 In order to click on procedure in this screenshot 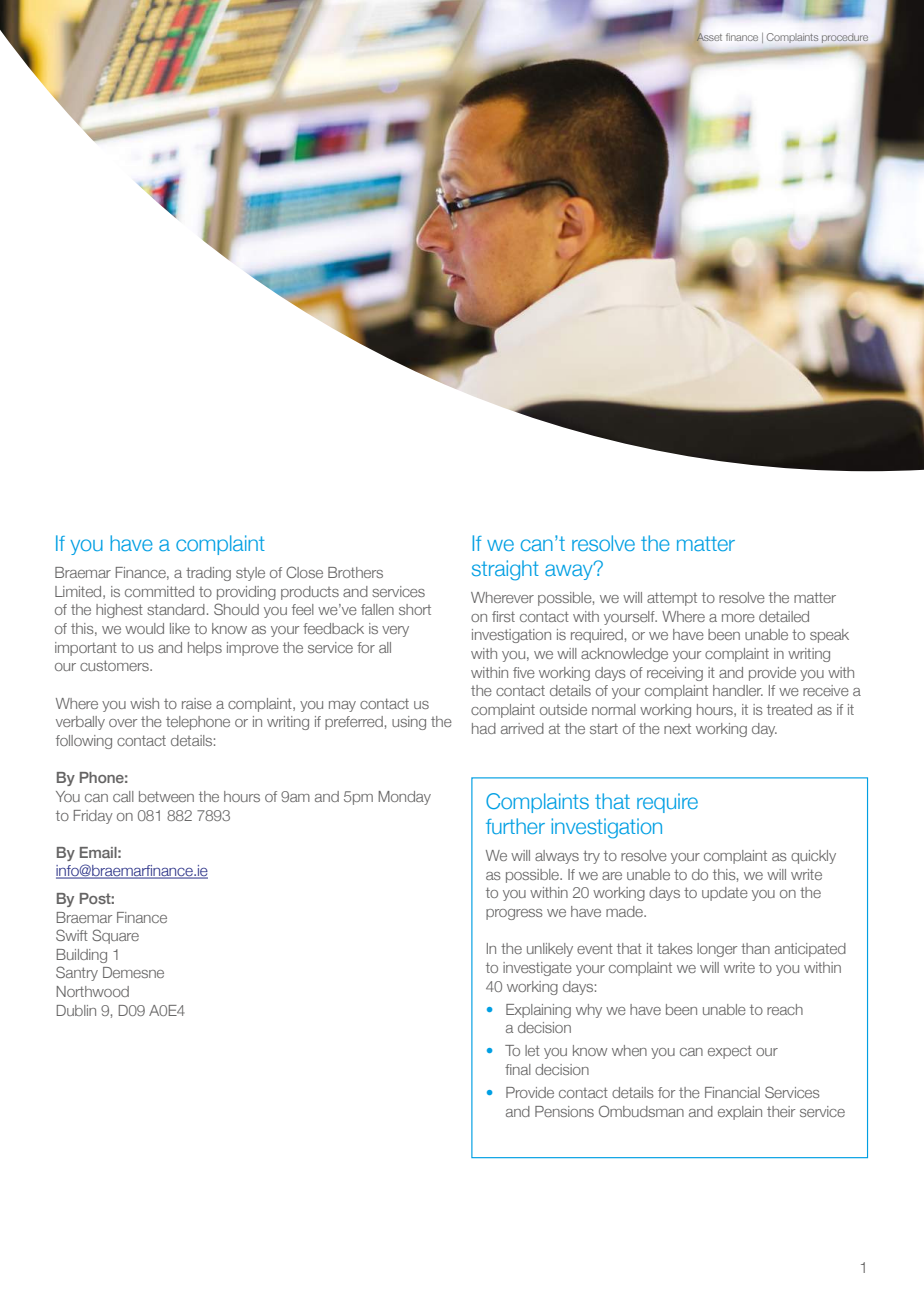, I will do `click(845, 39)`.
